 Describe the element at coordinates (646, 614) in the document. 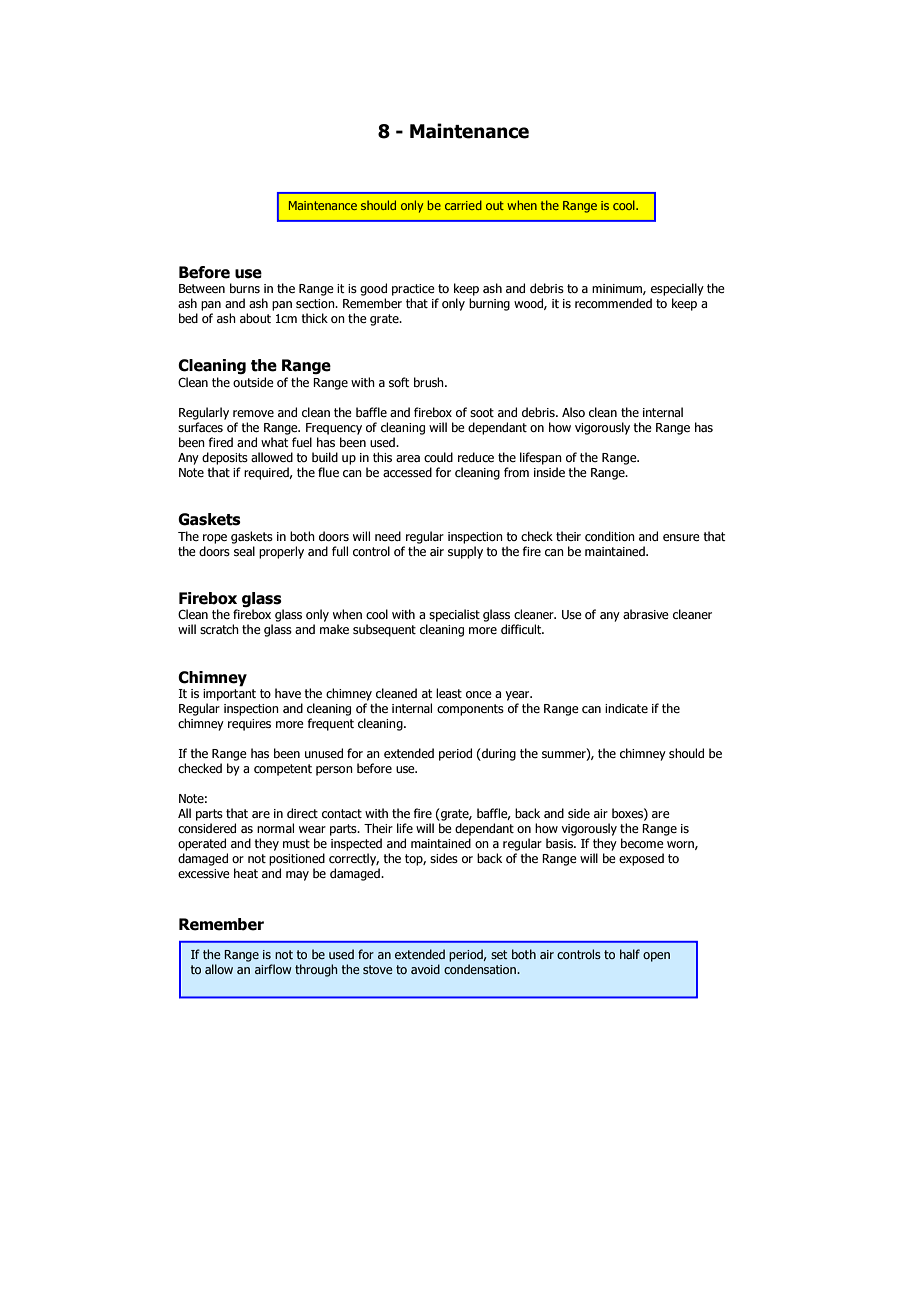

I see `abrasive` at that location.
